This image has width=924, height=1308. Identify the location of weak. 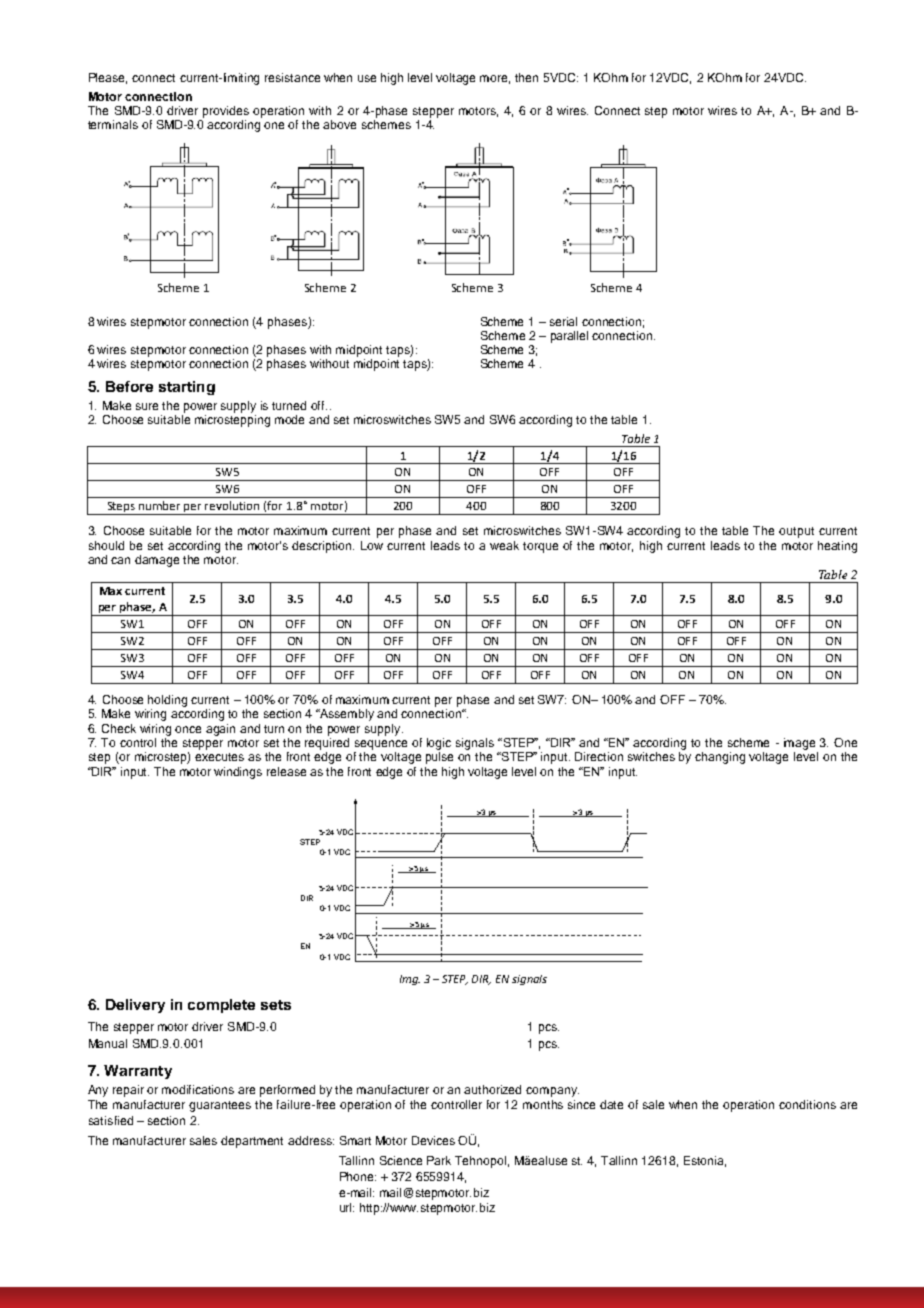
(504, 545).
